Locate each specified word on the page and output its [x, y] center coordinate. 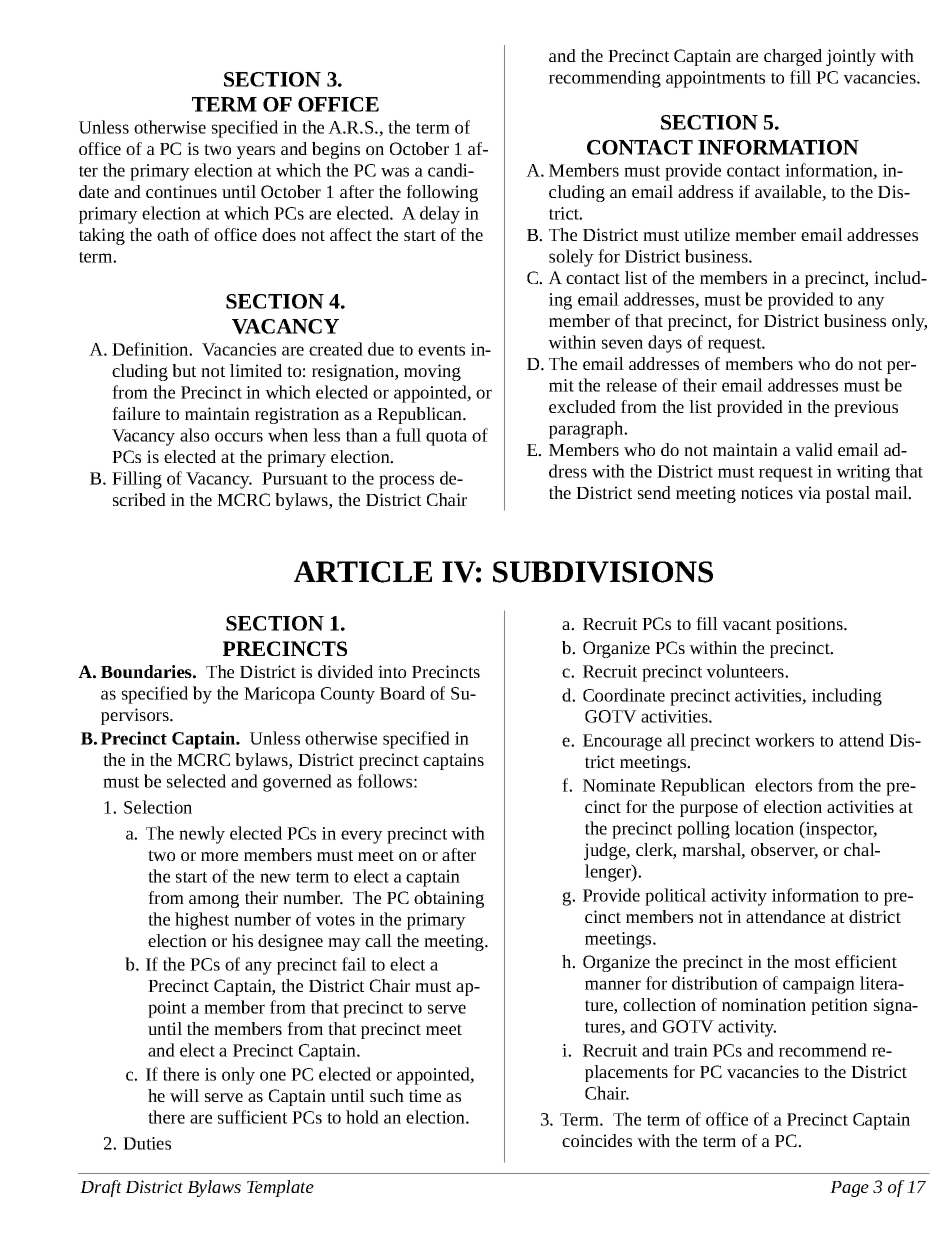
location [764, 828]
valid [814, 449]
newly [202, 835]
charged [793, 57]
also [194, 435]
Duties [147, 1143]
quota [446, 438]
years [255, 152]
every [362, 837]
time [425, 1095]
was [395, 172]
